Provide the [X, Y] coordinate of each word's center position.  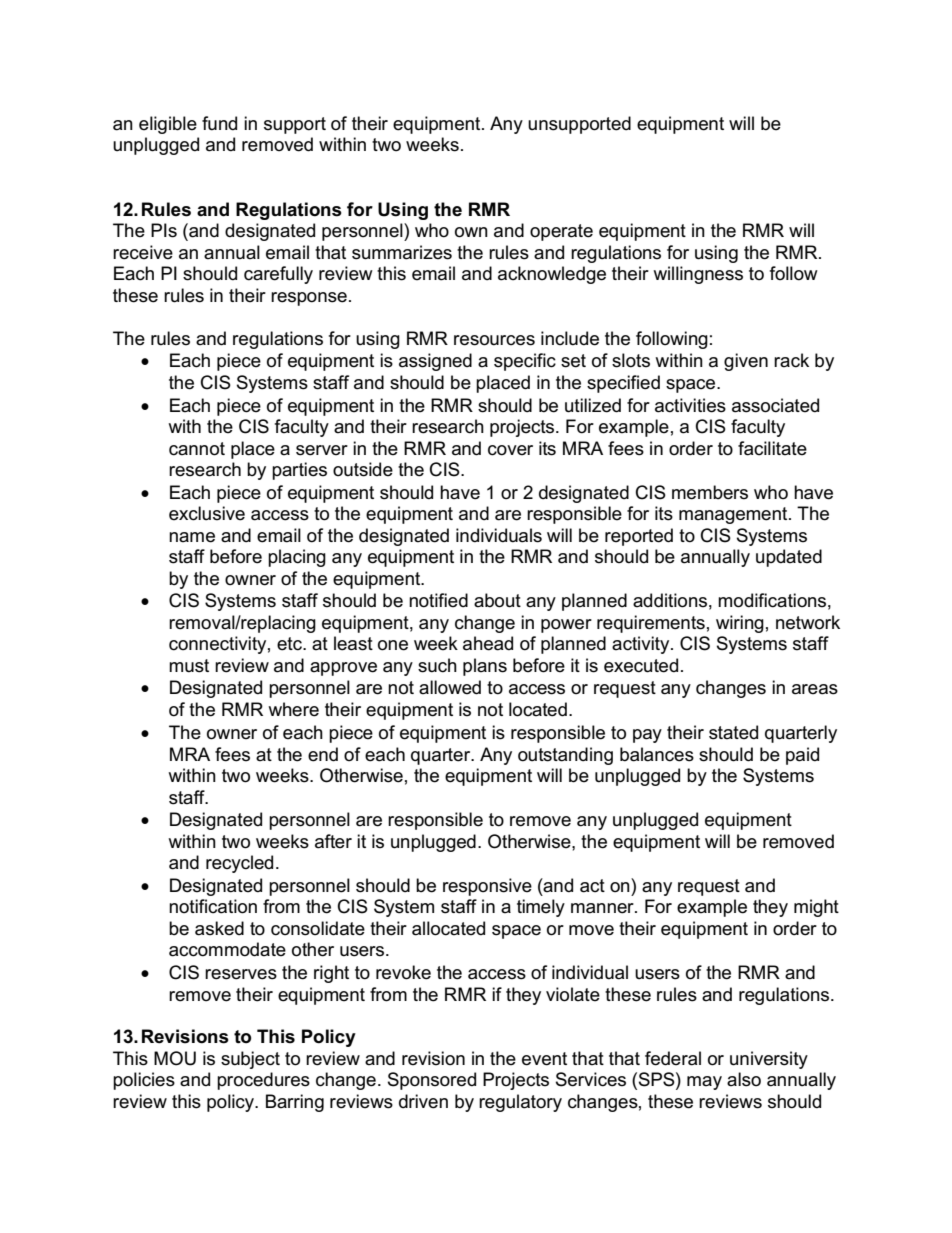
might [816, 908]
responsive [487, 887]
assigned [435, 362]
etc [290, 644]
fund [219, 123]
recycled [239, 864]
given [746, 362]
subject [250, 1060]
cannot [197, 449]
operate [561, 232]
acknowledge [552, 275]
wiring [740, 624]
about [497, 600]
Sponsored [432, 1081]
